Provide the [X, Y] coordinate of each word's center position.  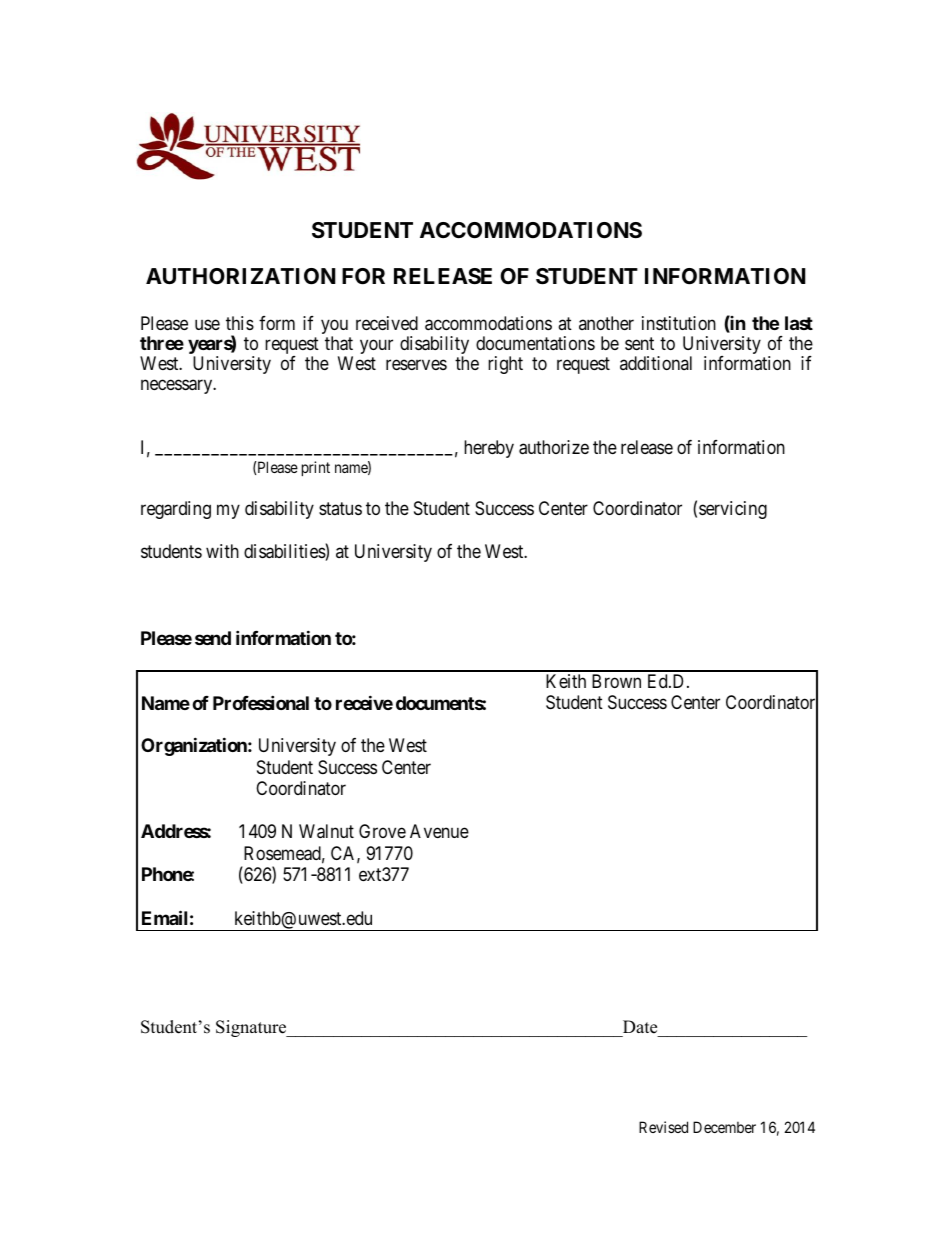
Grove [382, 831]
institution [679, 323]
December [724, 1127]
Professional [261, 702]
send [213, 638]
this [240, 323]
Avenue [439, 831]
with [222, 551]
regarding [176, 510]
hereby [489, 449]
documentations [535, 343]
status [340, 508]
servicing [733, 510]
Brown [616, 681]
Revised [663, 1127]
